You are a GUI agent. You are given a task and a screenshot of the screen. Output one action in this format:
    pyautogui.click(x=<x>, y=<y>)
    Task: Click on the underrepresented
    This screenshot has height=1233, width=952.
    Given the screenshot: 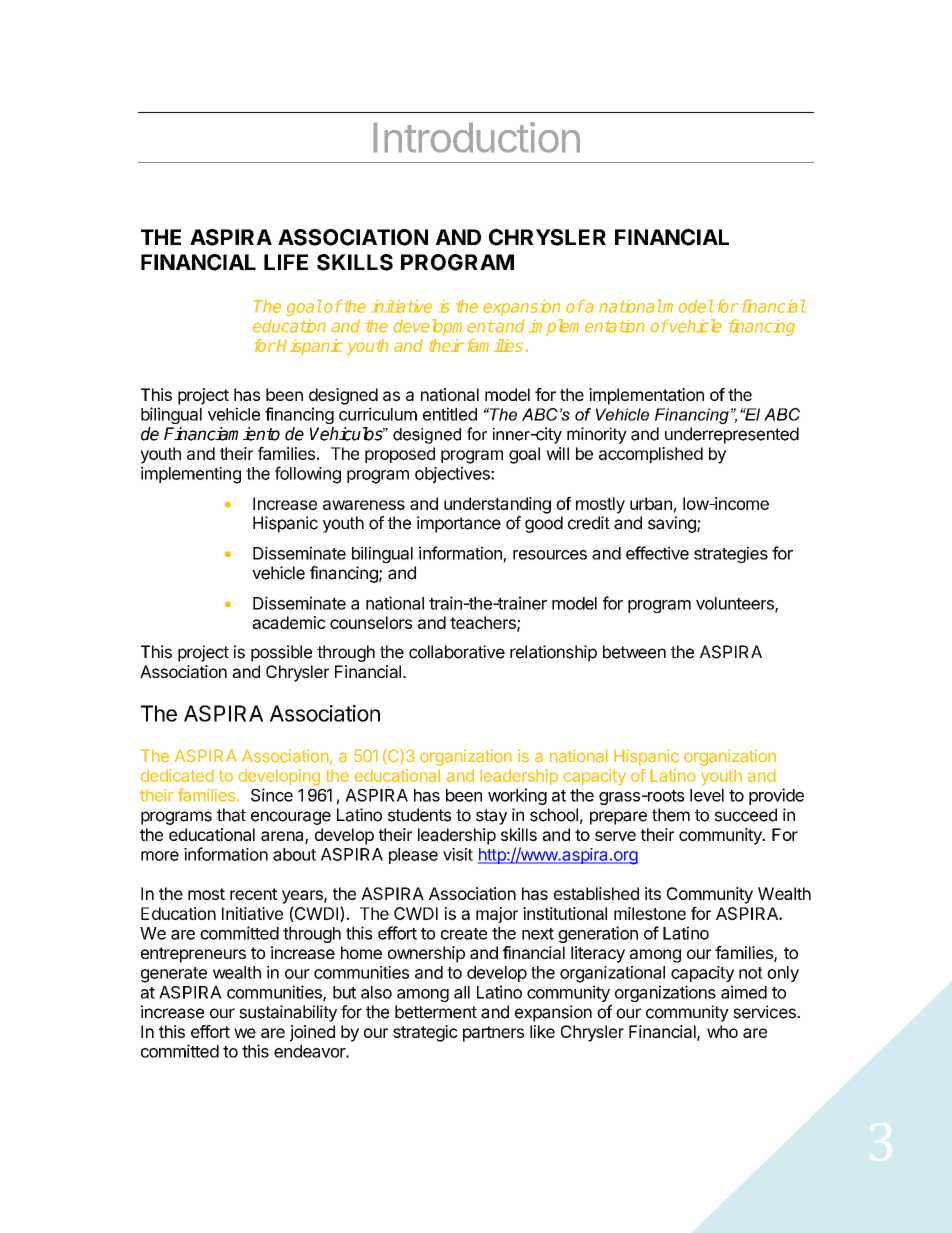 What is the action you would take?
    pyautogui.click(x=732, y=435)
